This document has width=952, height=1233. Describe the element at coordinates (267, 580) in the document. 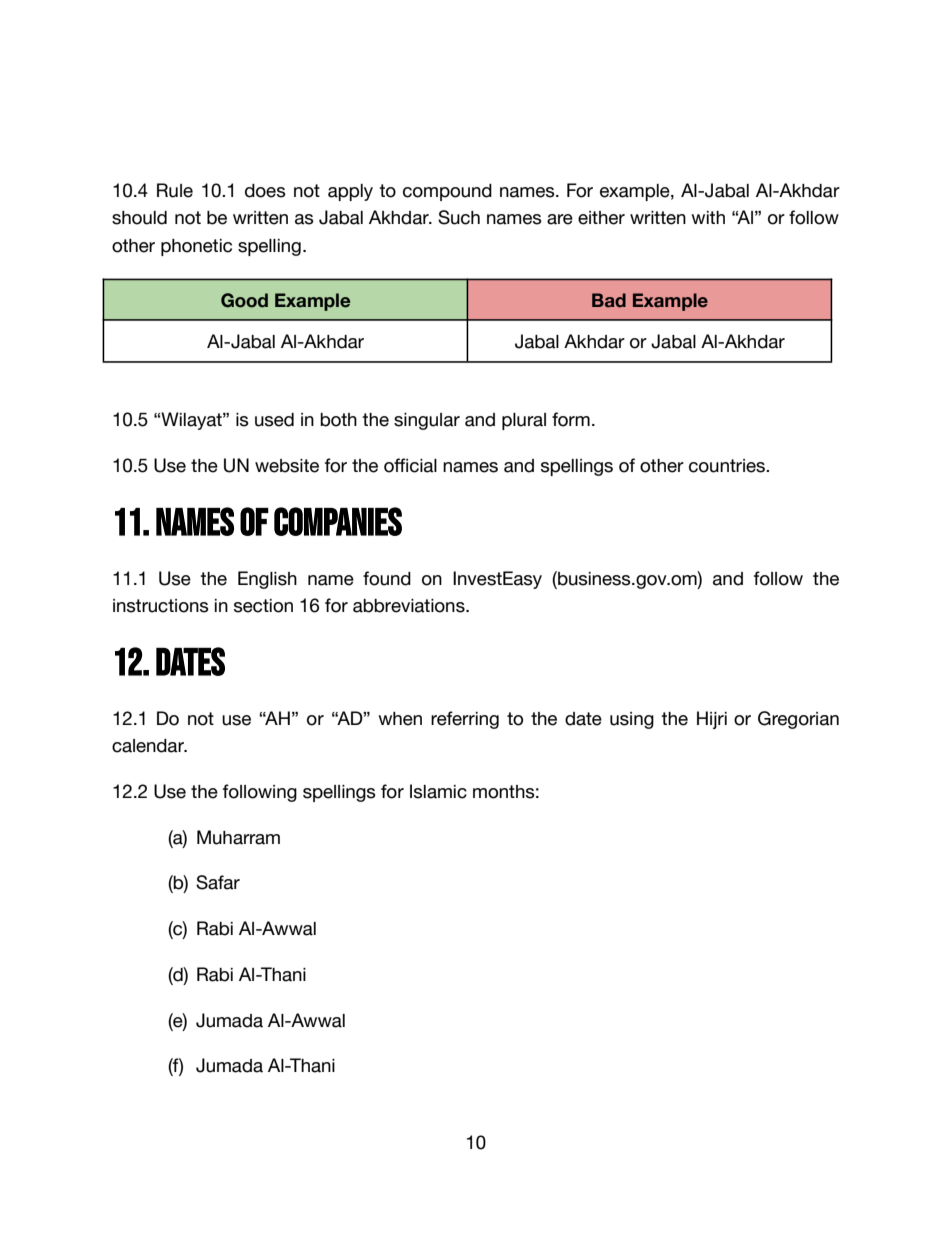

I see `English` at that location.
